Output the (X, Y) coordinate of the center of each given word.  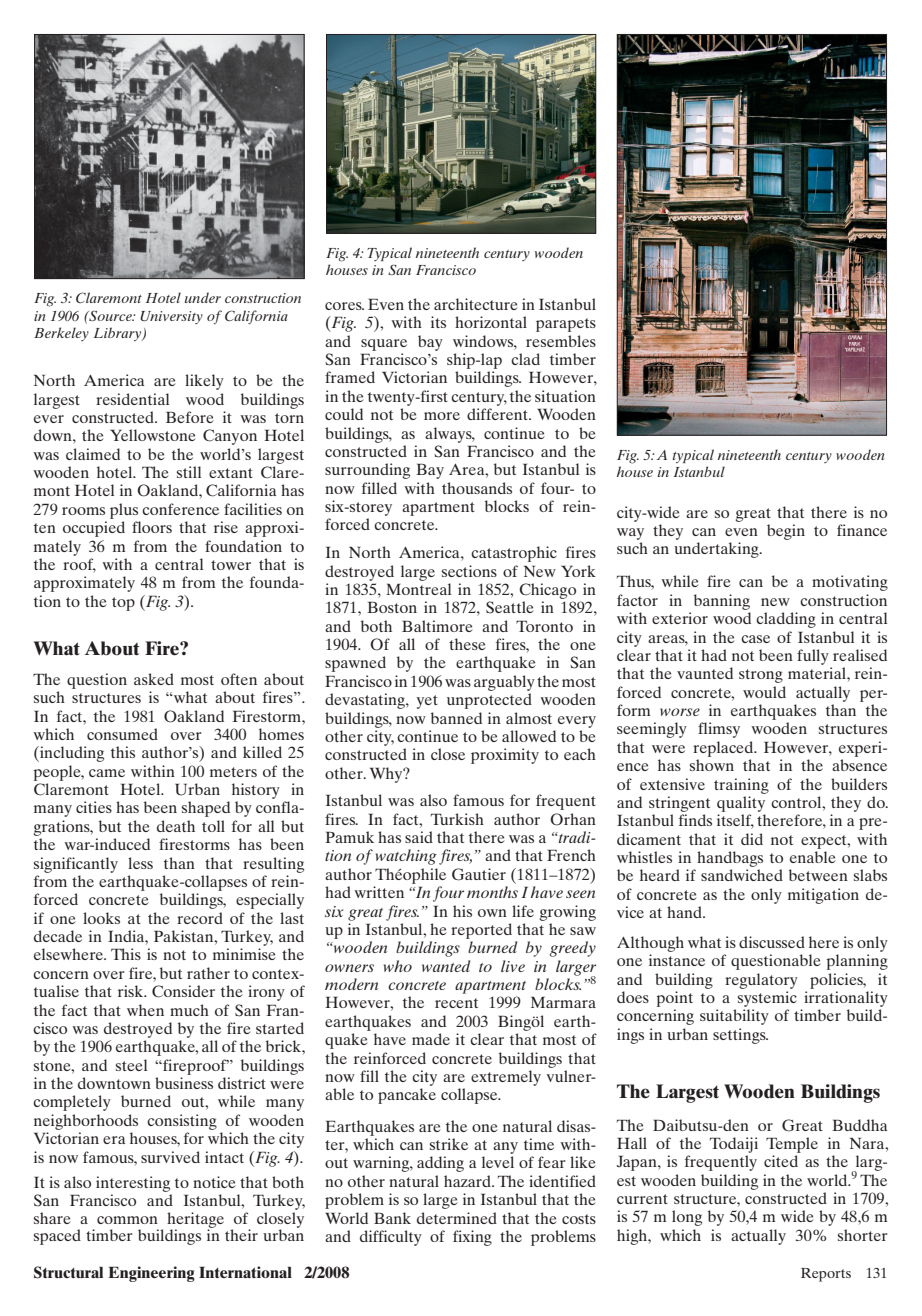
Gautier (479, 874)
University (171, 317)
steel (131, 1065)
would (764, 692)
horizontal (491, 322)
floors (152, 527)
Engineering (151, 1274)
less (140, 863)
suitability (734, 1017)
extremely (506, 1078)
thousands (477, 488)
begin (786, 532)
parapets (566, 325)
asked (154, 679)
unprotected (489, 701)
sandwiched (742, 875)
